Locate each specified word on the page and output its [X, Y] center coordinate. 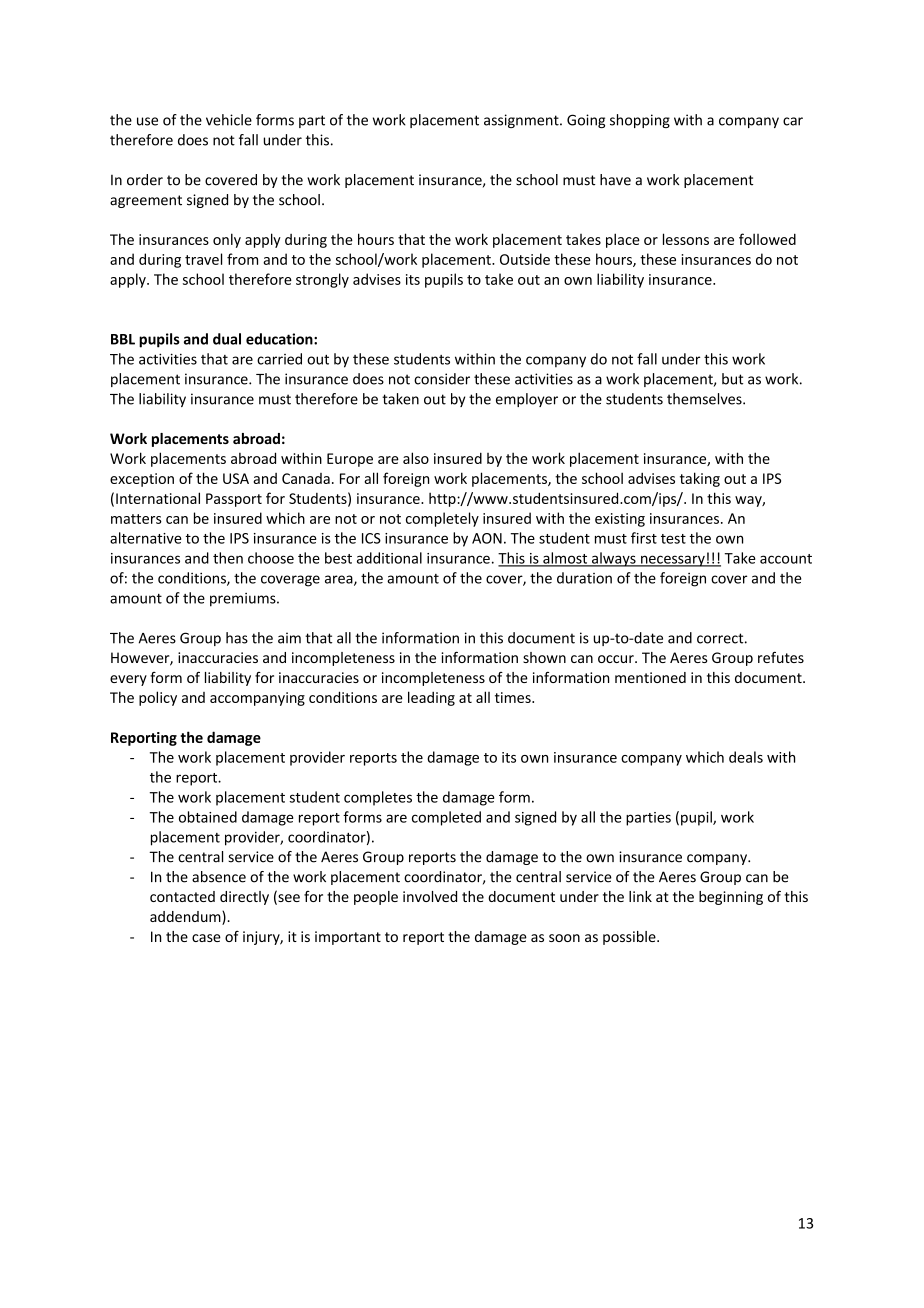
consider [442, 379]
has [237, 638]
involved [430, 896]
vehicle [229, 120]
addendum [186, 918]
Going [586, 121]
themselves [705, 399]
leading [431, 698]
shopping [640, 121]
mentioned [650, 677]
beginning [731, 898]
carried [279, 359]
